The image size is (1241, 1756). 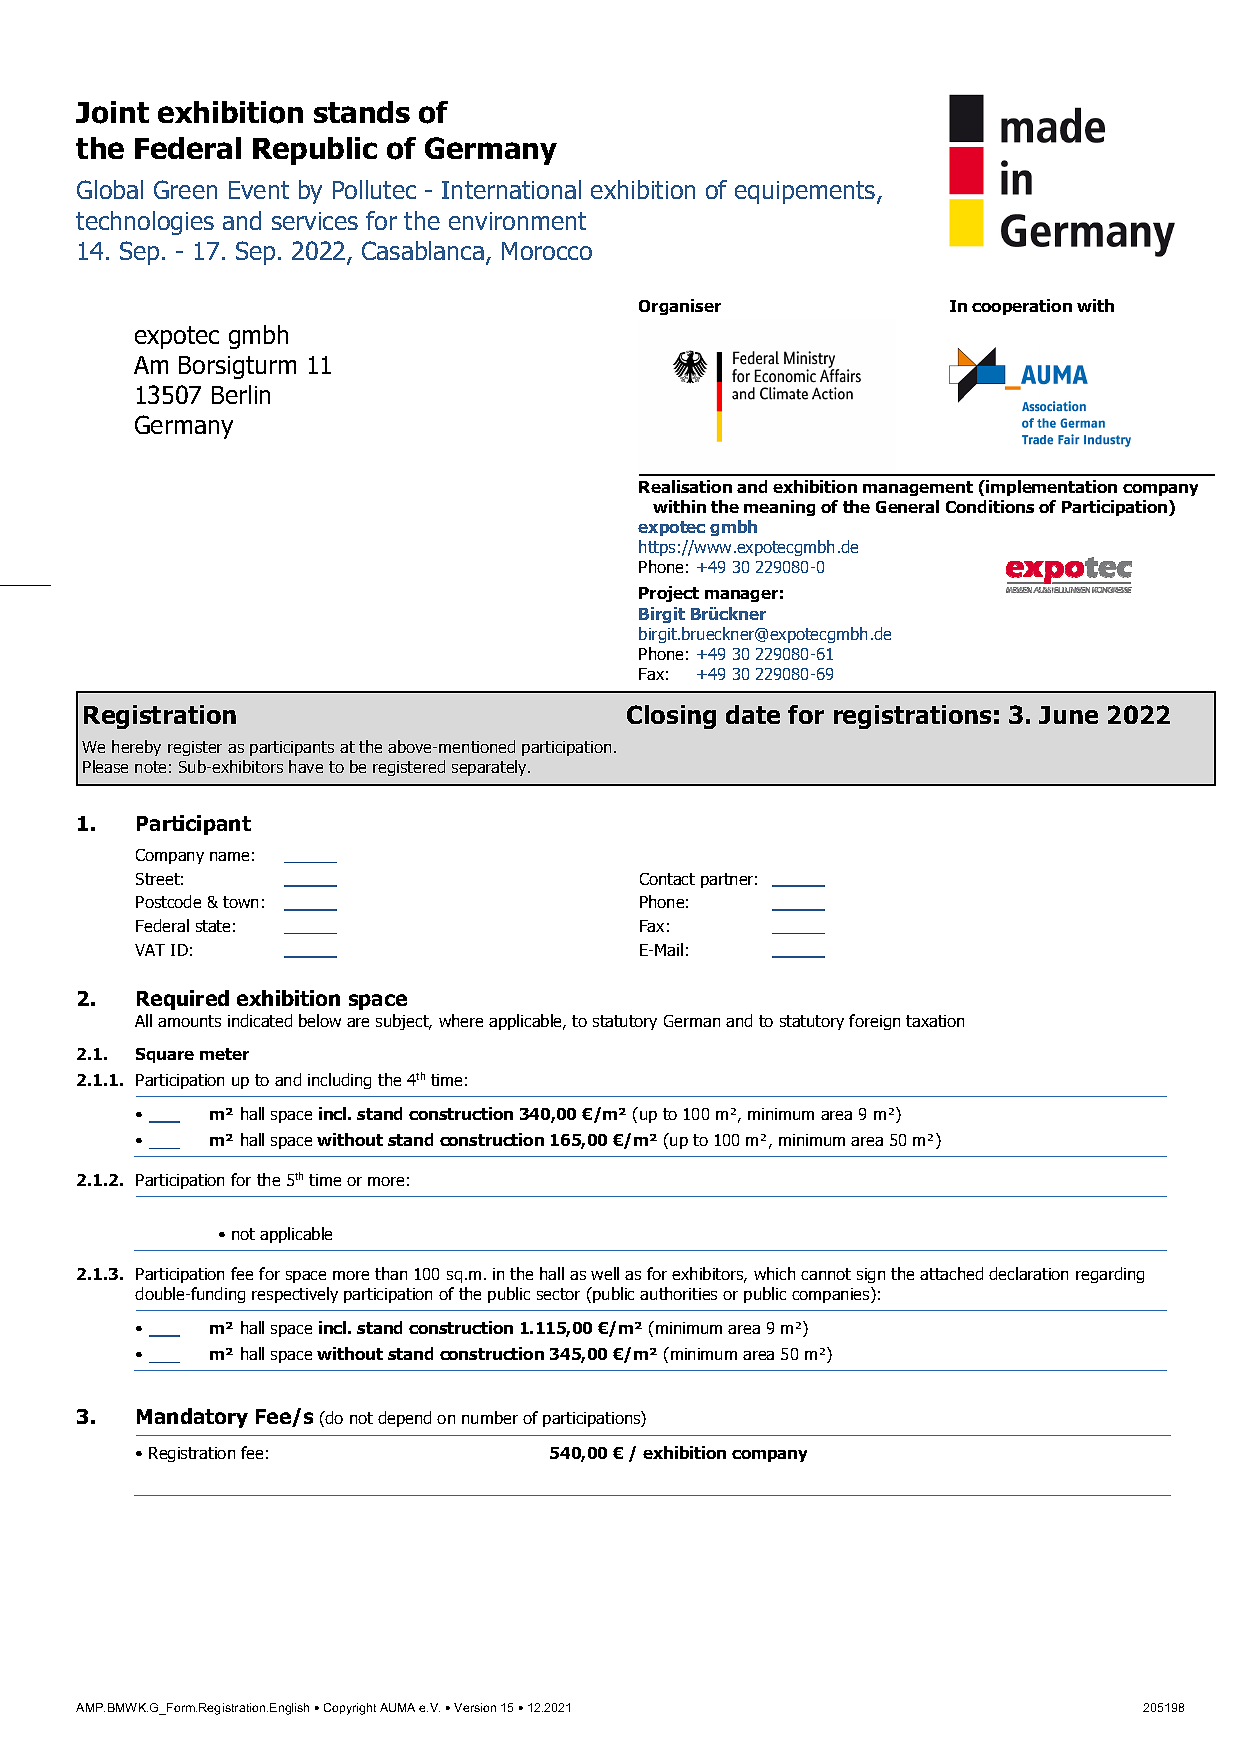 I want to click on Copyright, so click(x=350, y=1709).
